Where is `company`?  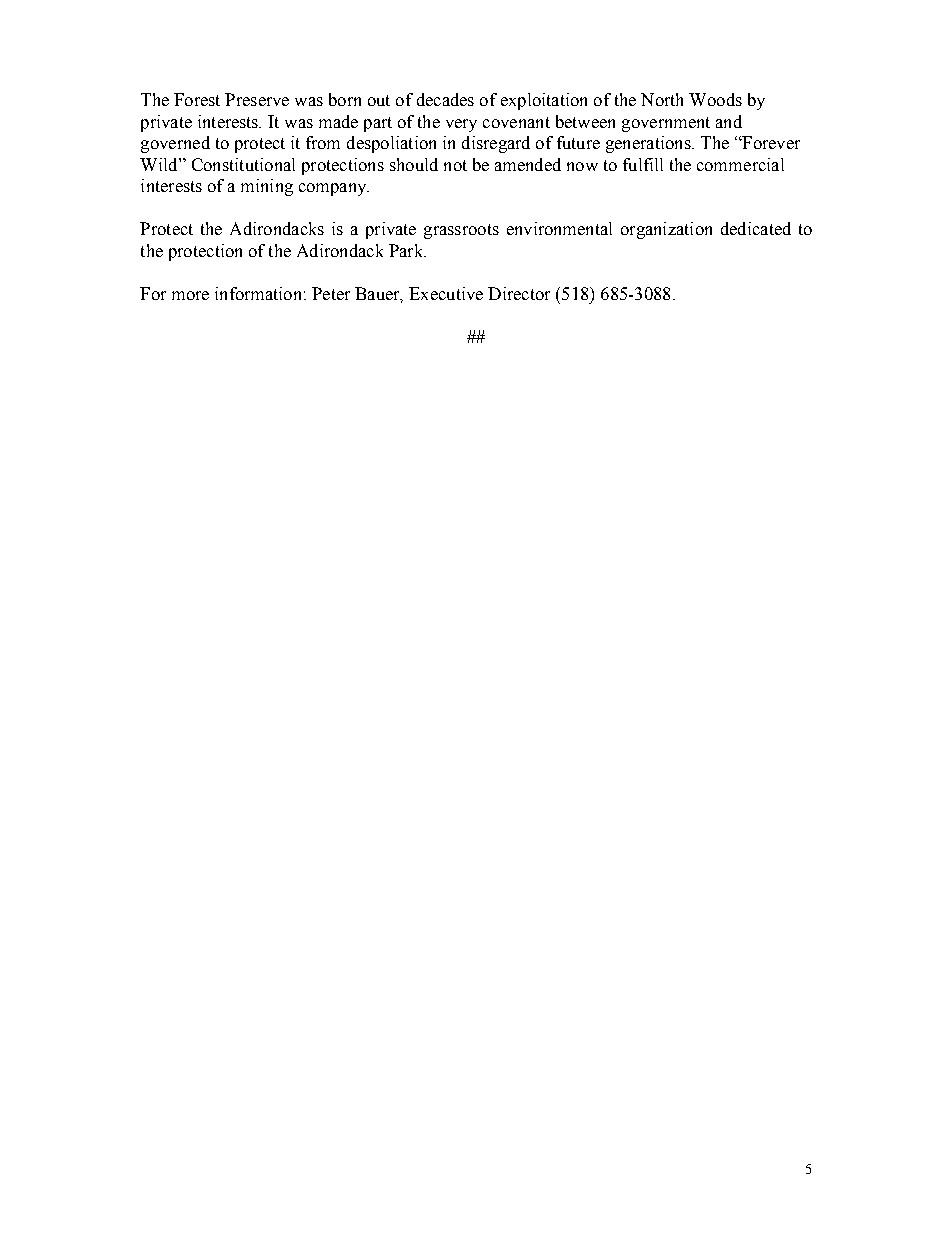 company is located at coordinates (334, 189).
